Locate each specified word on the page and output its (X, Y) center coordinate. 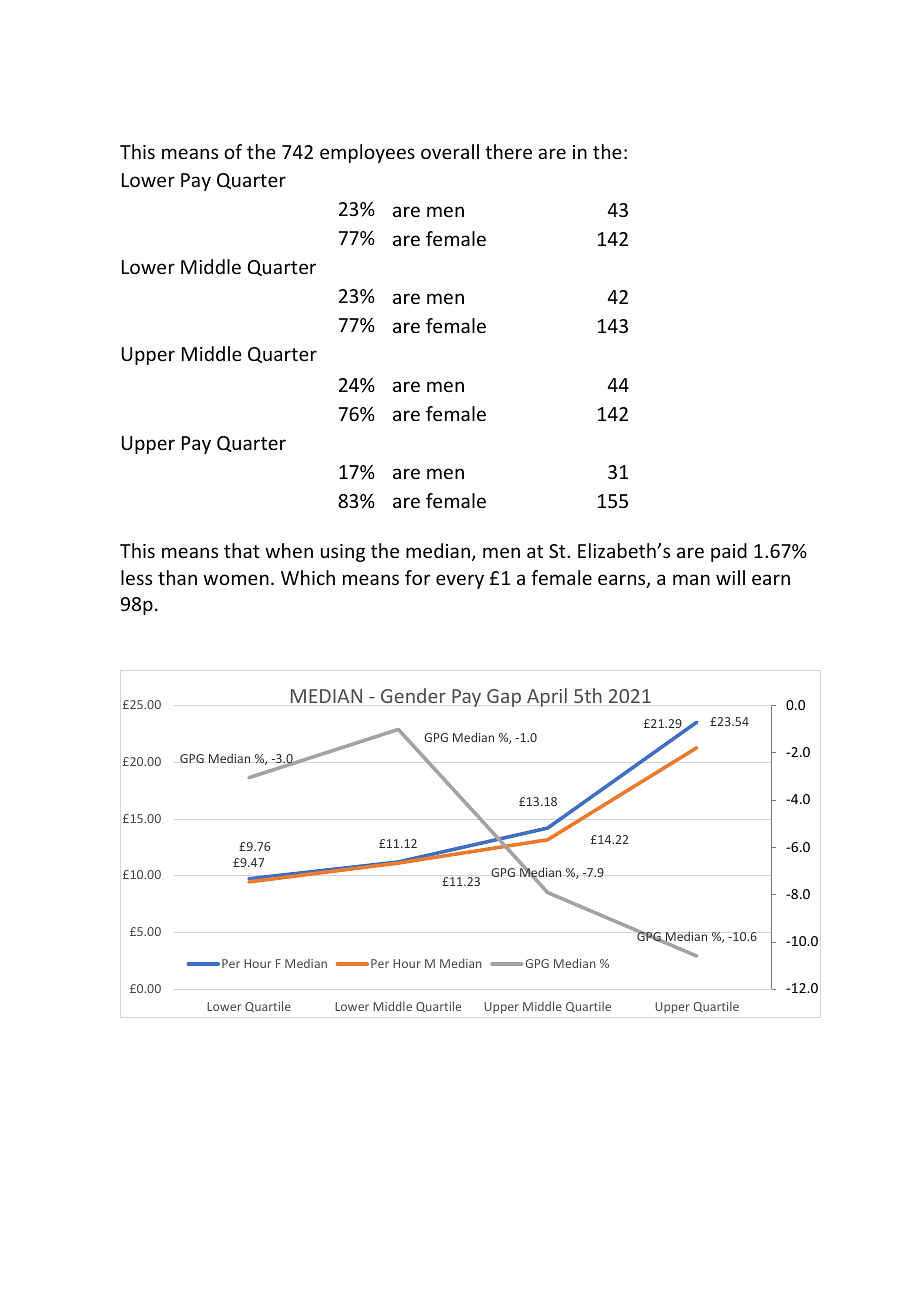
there (508, 151)
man (691, 579)
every (460, 581)
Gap (504, 698)
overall (450, 151)
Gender (413, 695)
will (730, 577)
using (343, 553)
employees (367, 153)
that (242, 550)
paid (729, 552)
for (418, 577)
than (177, 577)
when (289, 550)
